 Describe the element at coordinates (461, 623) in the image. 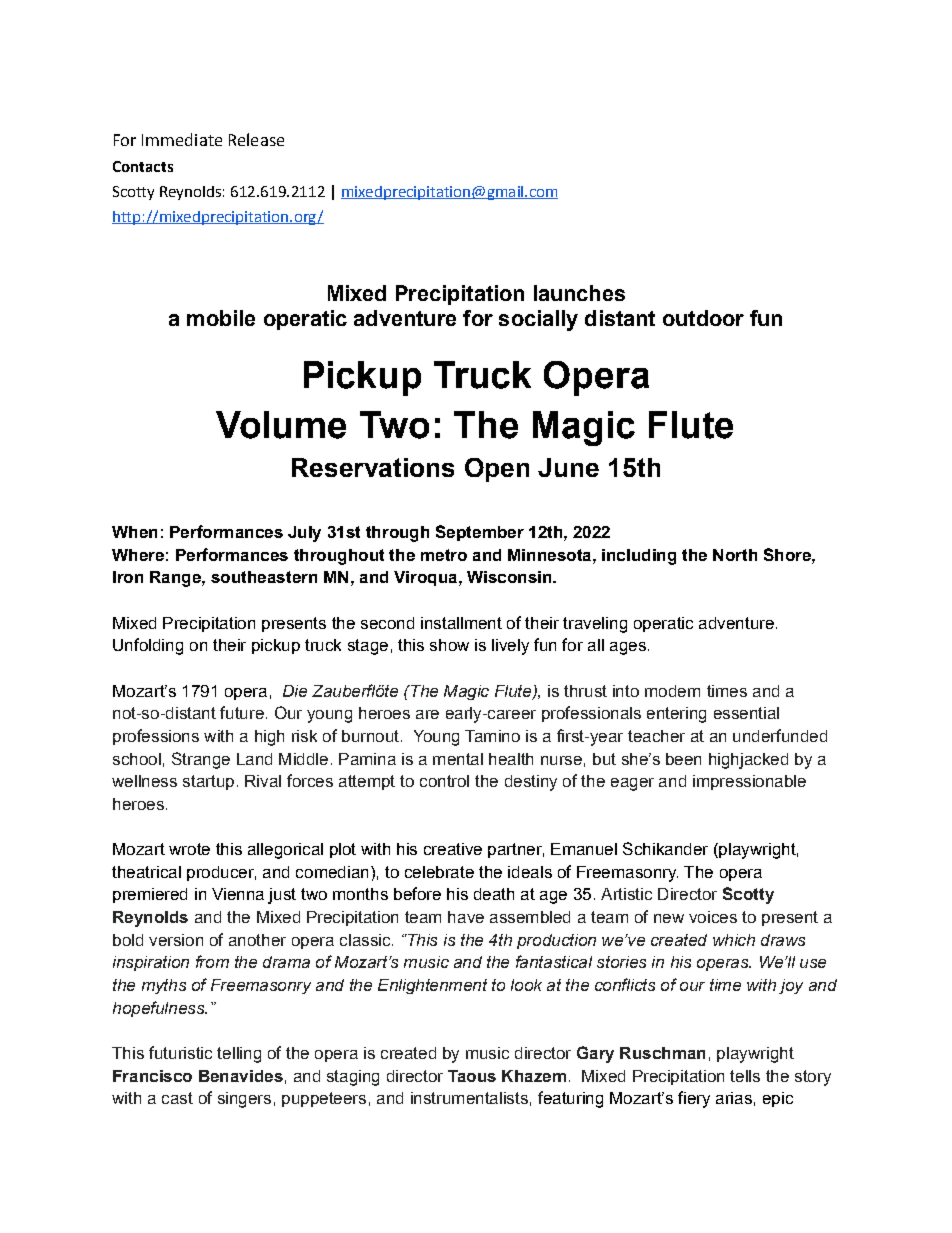

I see `installment` at that location.
